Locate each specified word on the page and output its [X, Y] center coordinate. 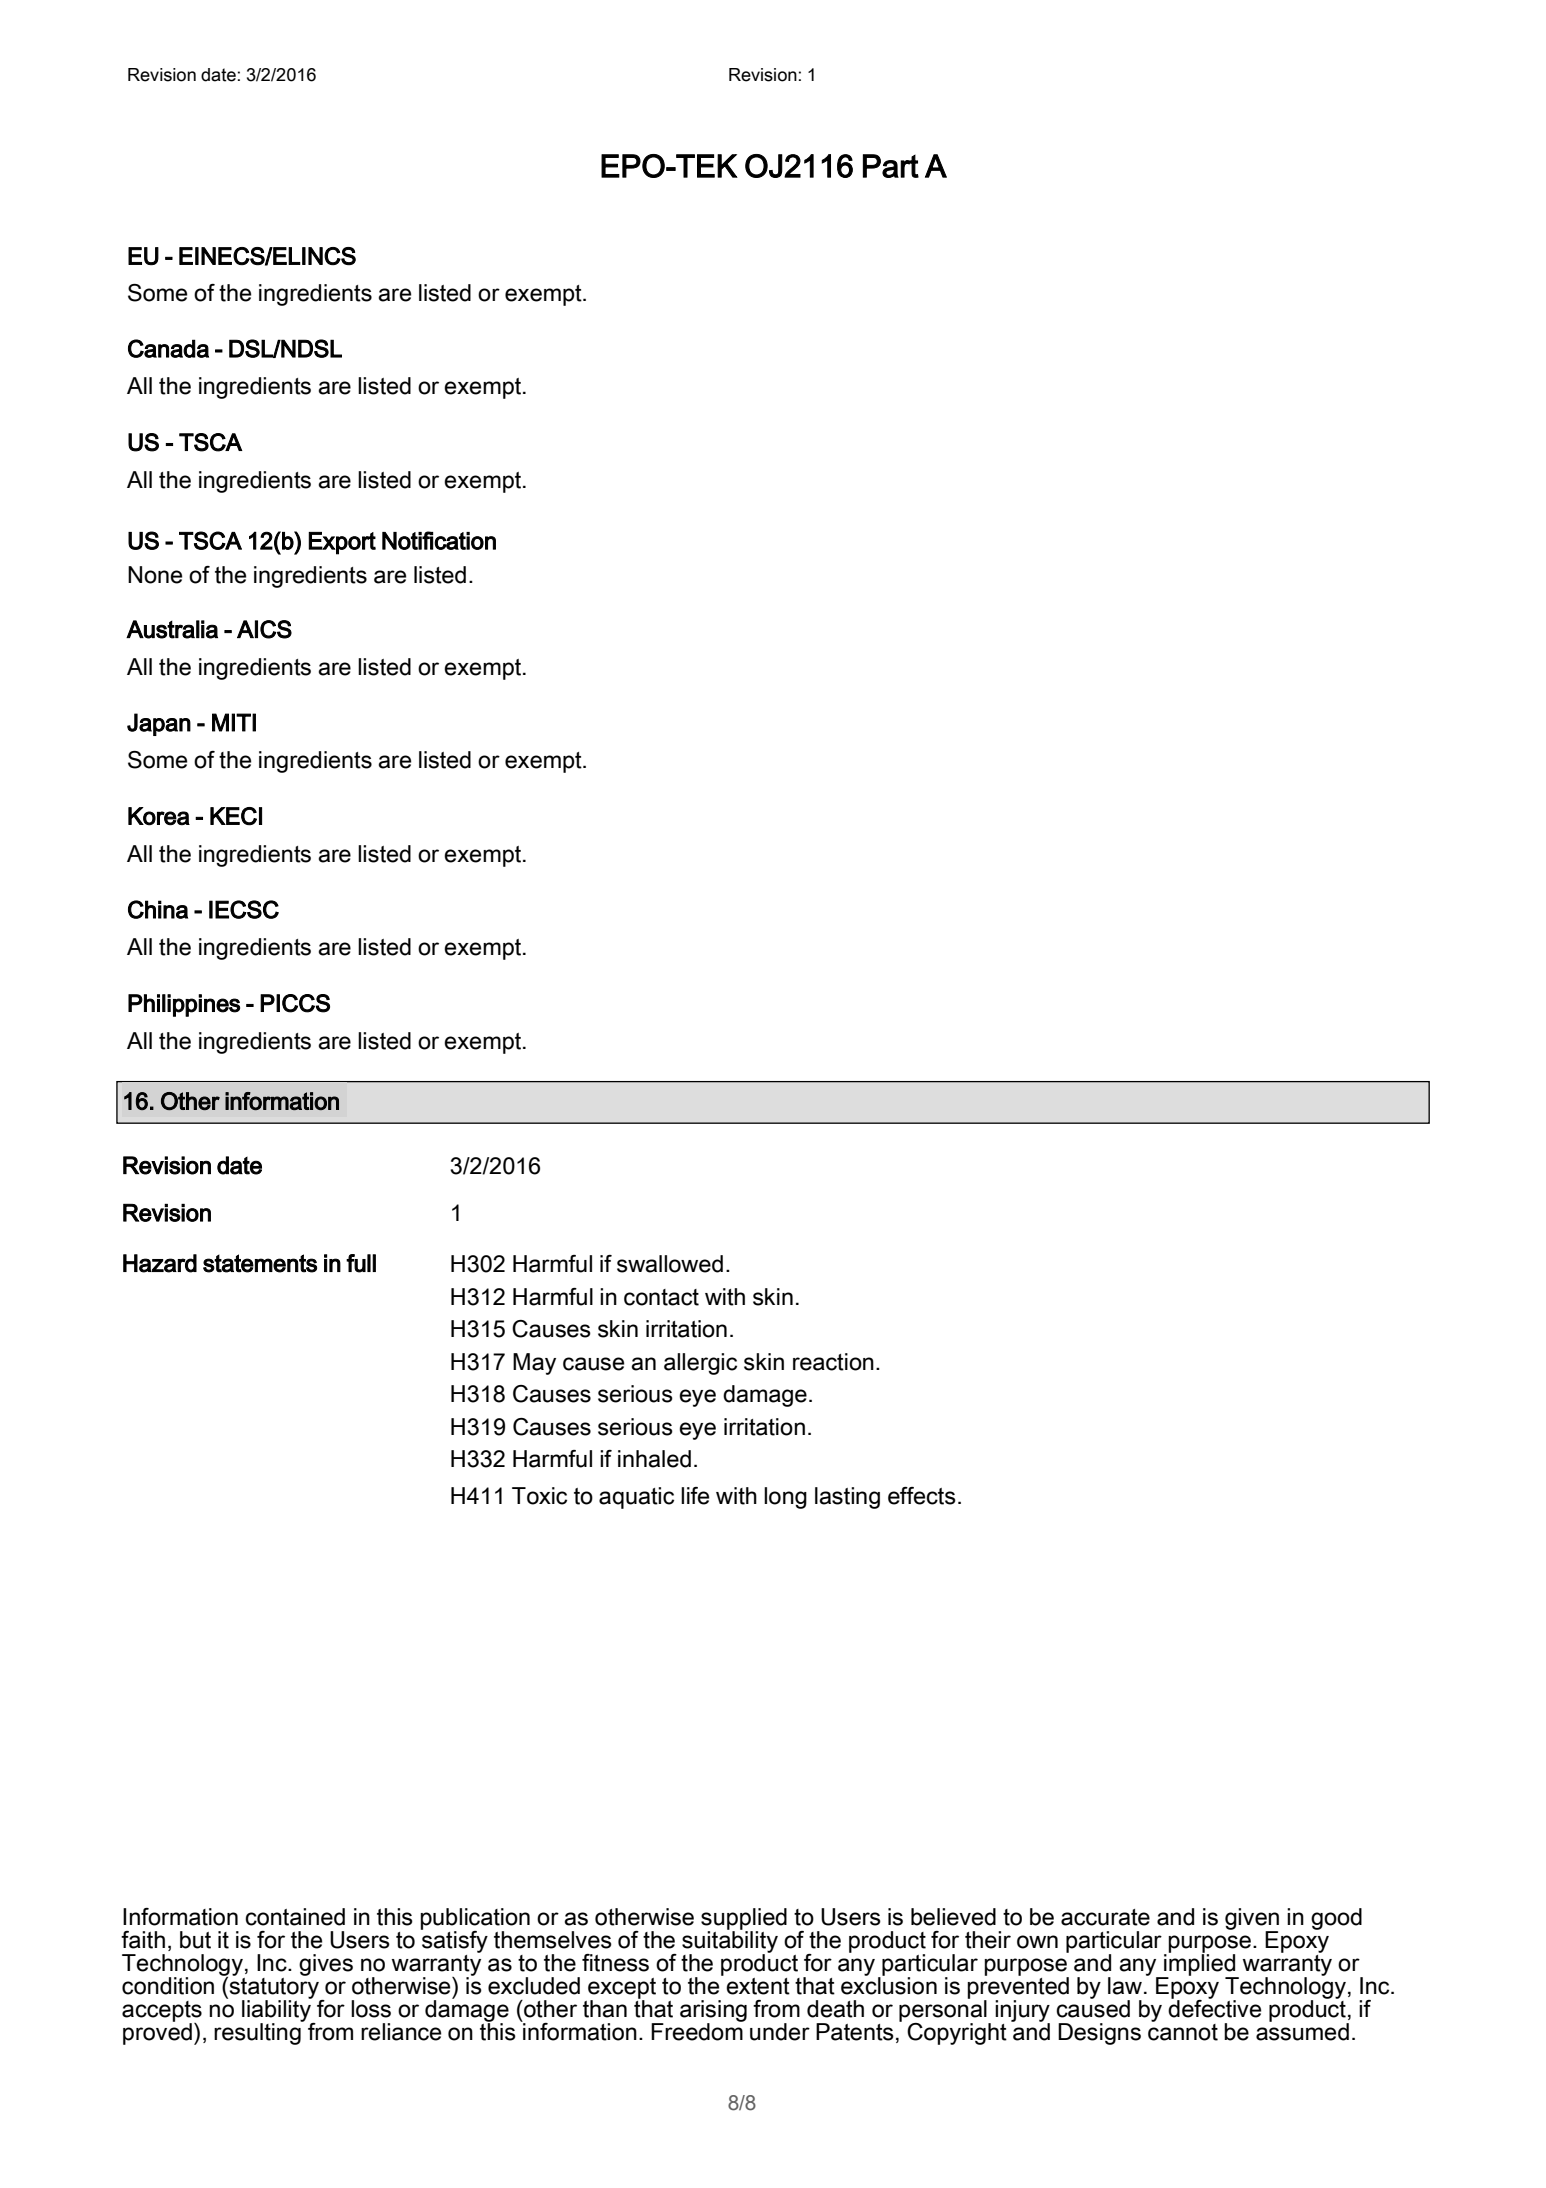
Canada [168, 348]
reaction [833, 1362]
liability [277, 2011]
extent [758, 1986]
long [785, 1498]
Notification [439, 540]
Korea [159, 816]
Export [342, 543]
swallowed [670, 1264]
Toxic [539, 1496]
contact [661, 1297]
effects [922, 1496]
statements [260, 1263]
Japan [159, 724]
